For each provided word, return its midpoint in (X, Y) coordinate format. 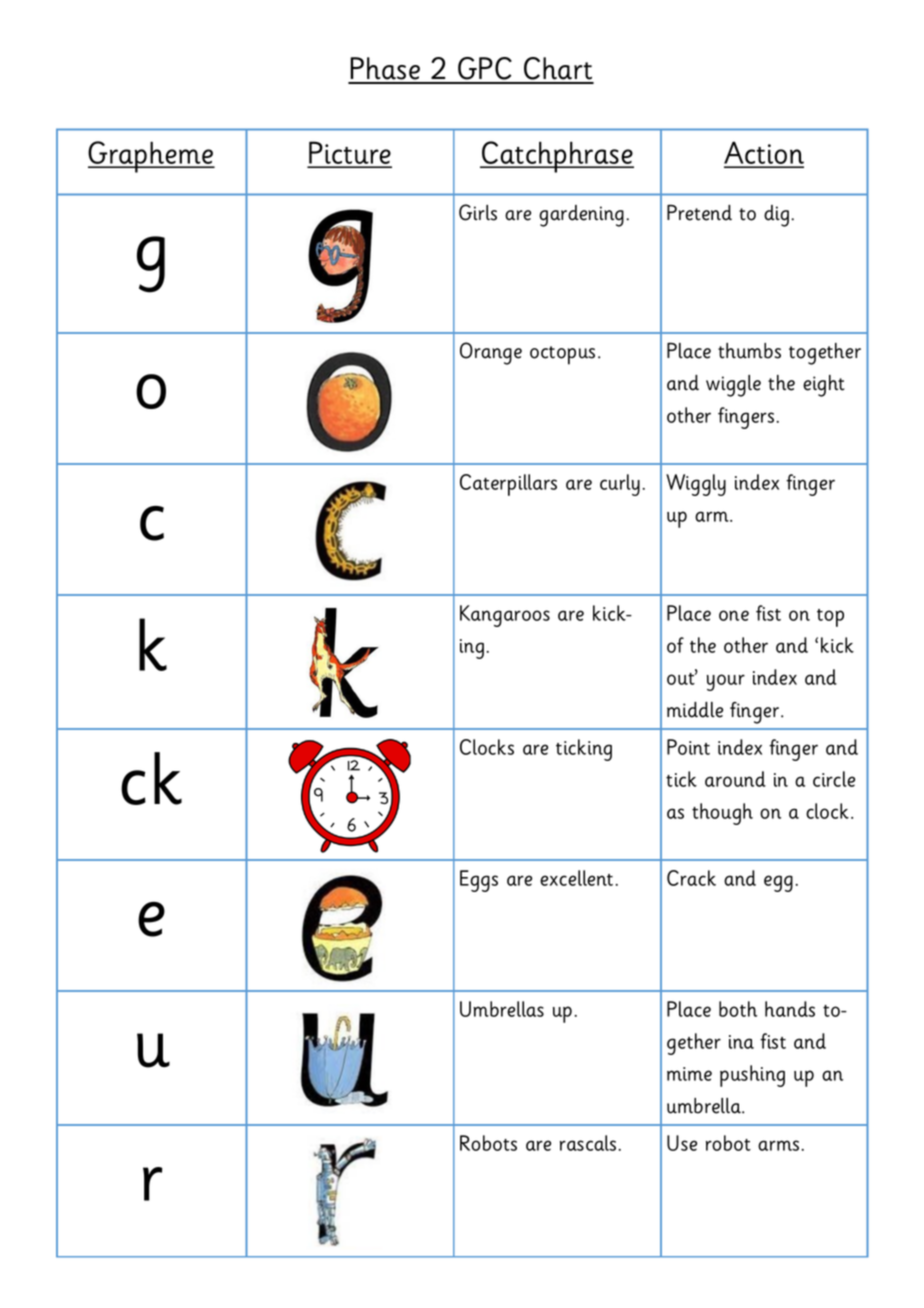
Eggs (479, 881)
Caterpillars (508, 485)
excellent (578, 878)
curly (620, 485)
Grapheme (151, 157)
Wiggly (696, 485)
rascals (588, 1143)
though (722, 814)
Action (764, 154)
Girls (478, 212)
